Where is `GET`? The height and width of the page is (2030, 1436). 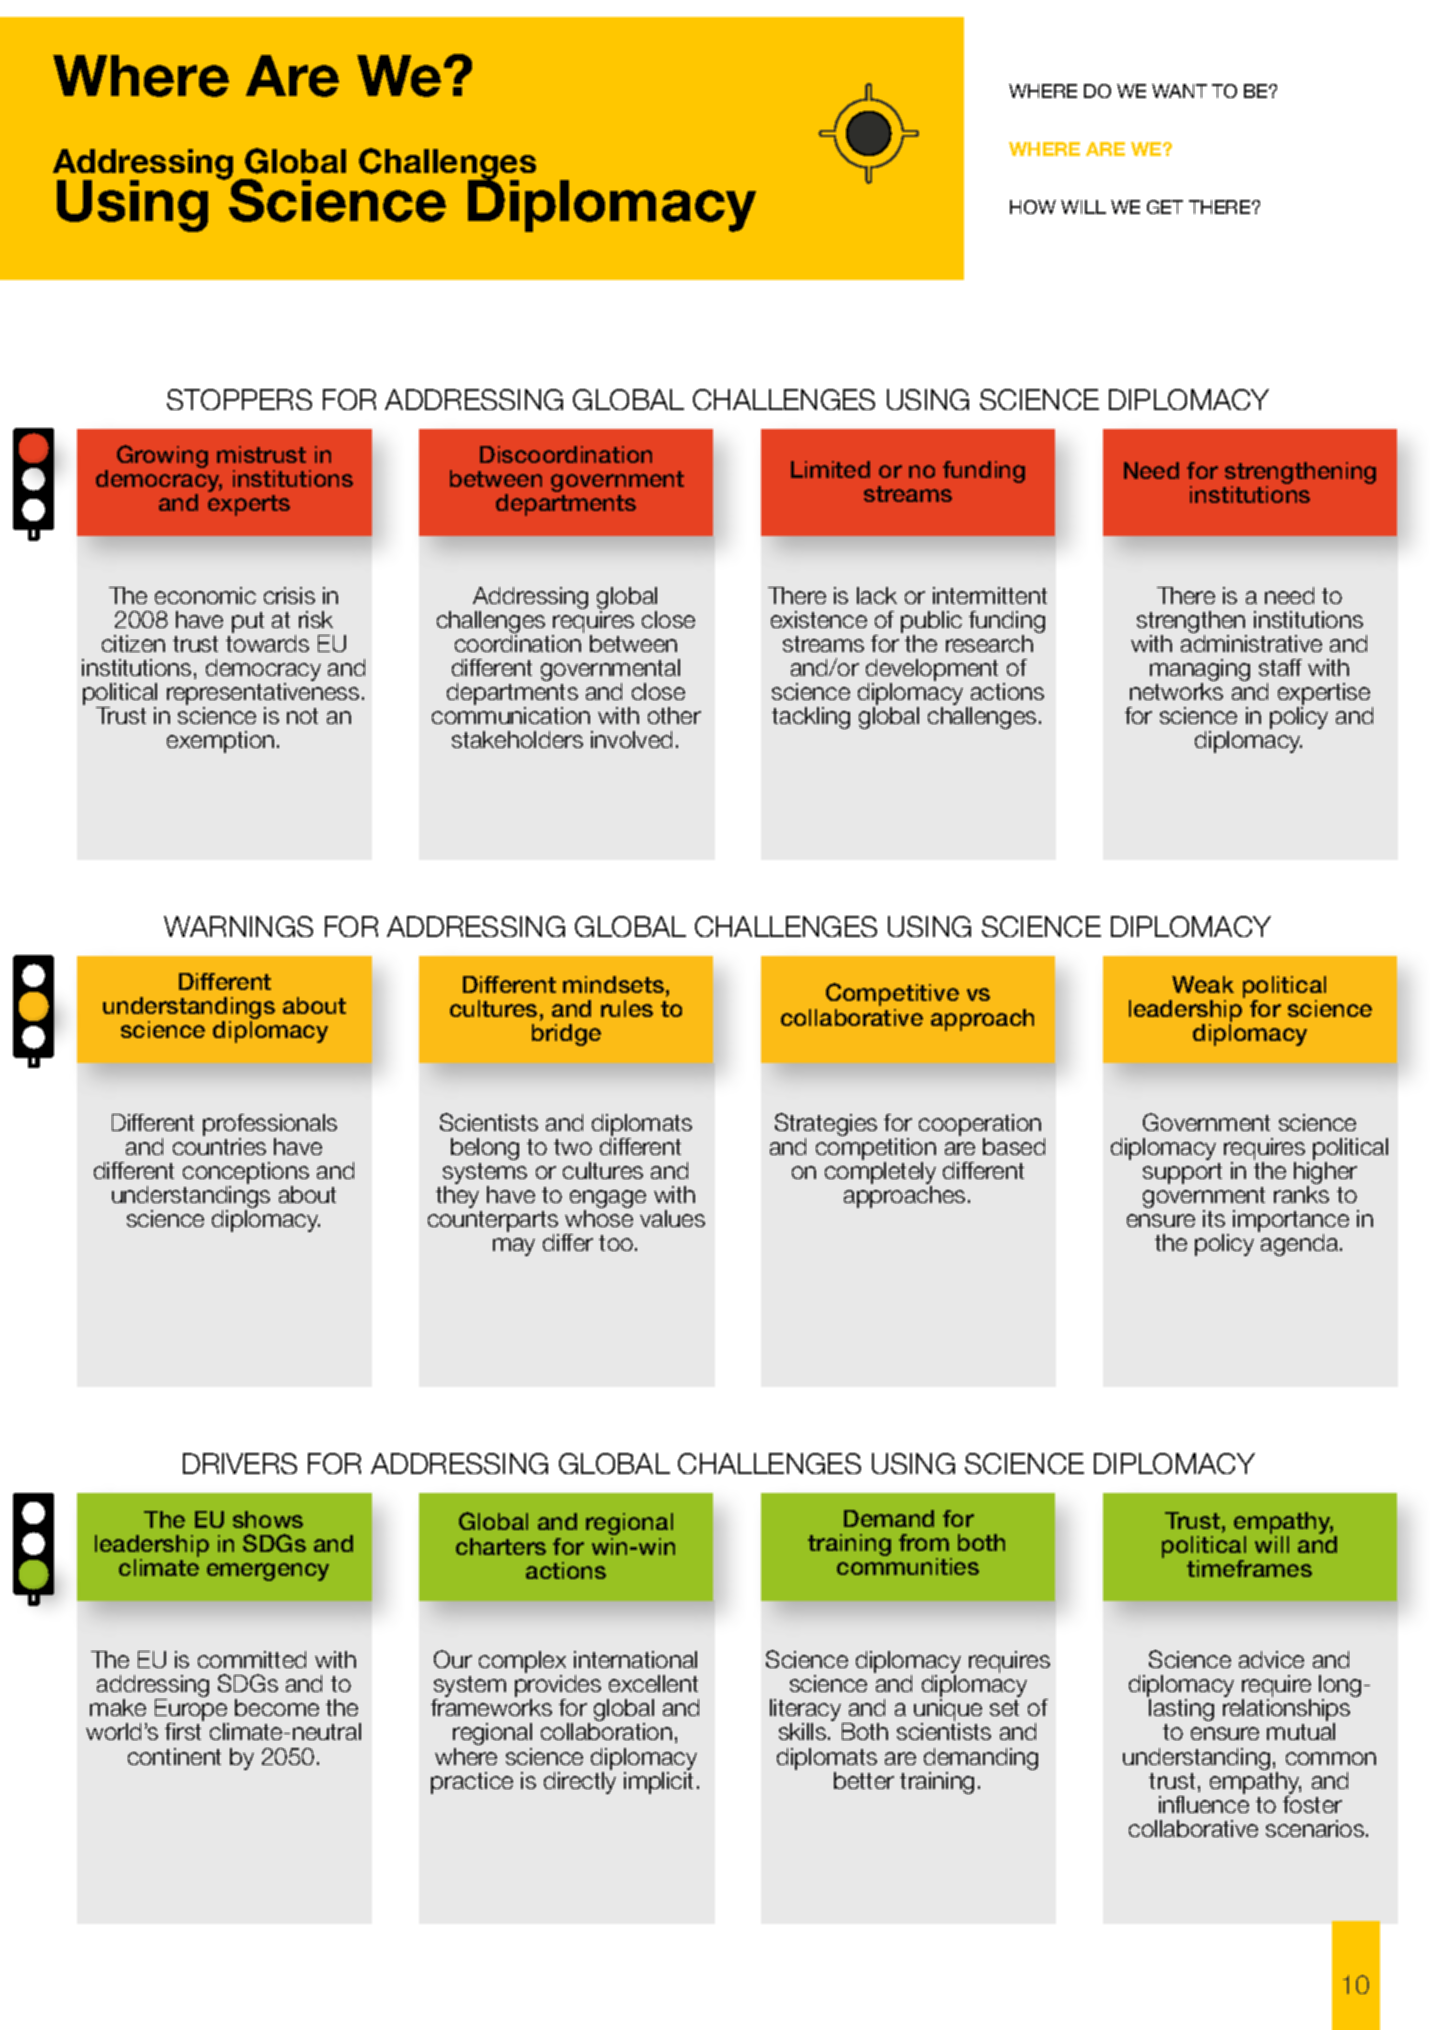 GET is located at coordinates (1165, 207).
